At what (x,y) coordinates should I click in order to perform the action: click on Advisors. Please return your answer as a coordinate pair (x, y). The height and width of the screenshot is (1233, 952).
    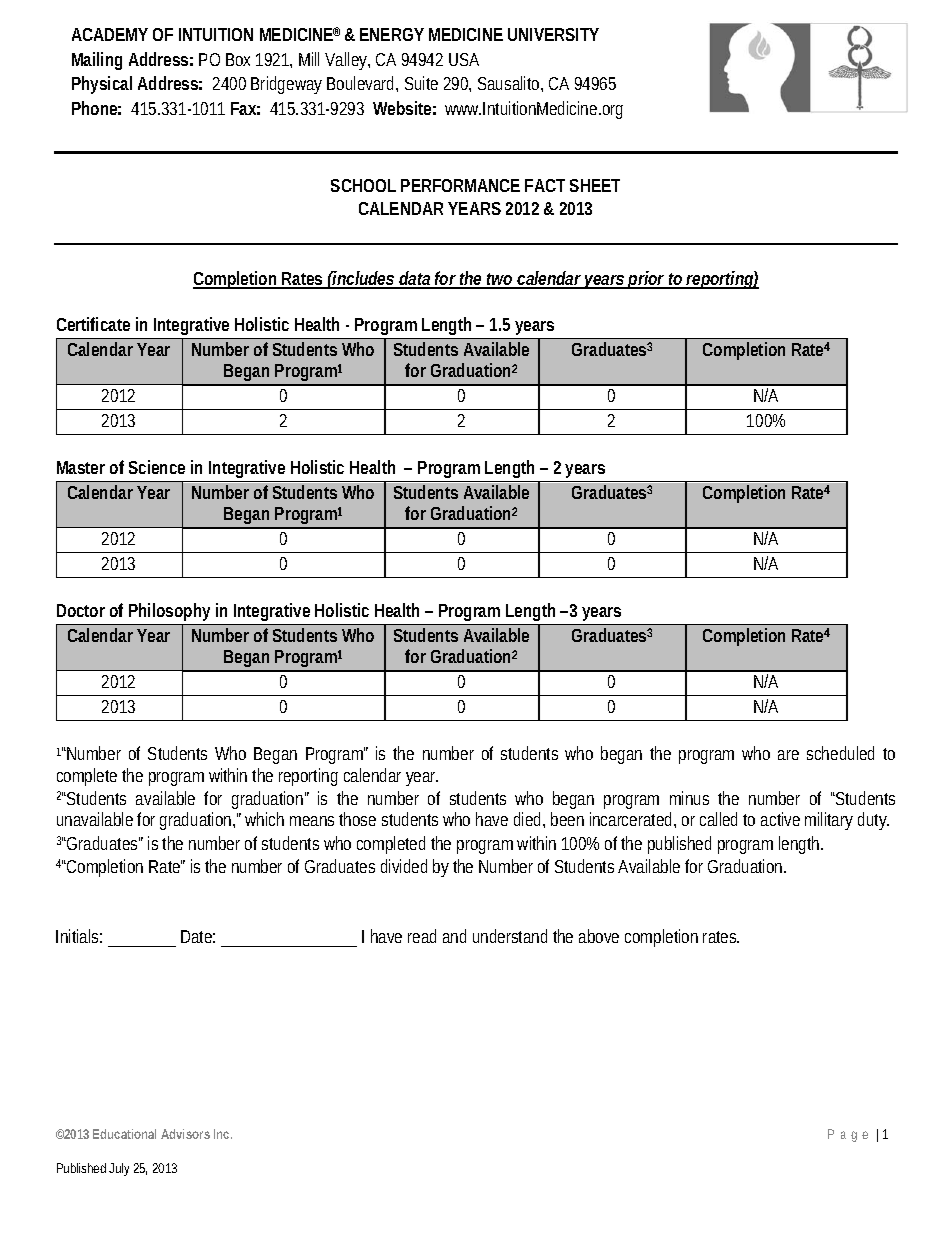
    Looking at the image, I should click on (185, 1134).
